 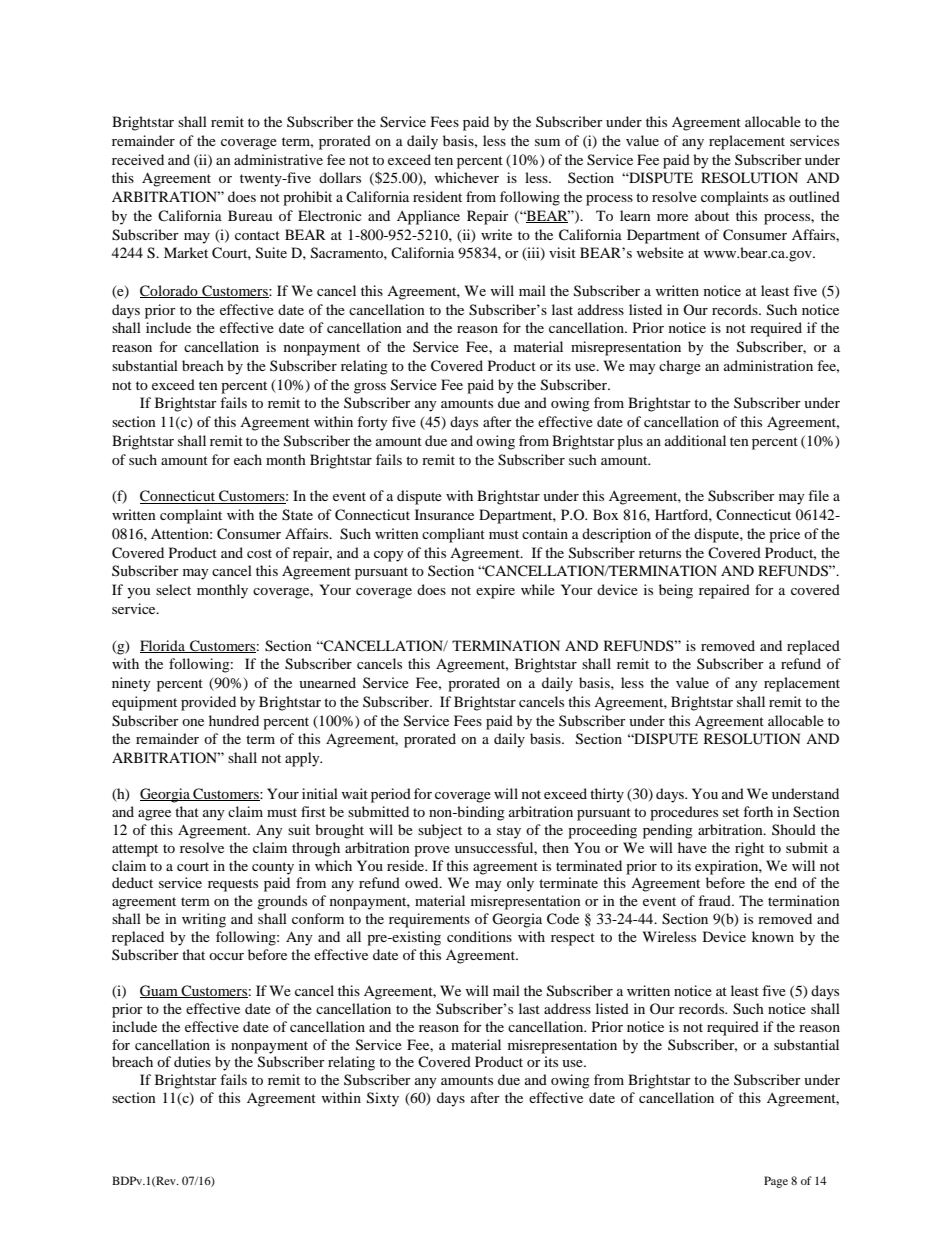 I want to click on additional, so click(x=695, y=440).
